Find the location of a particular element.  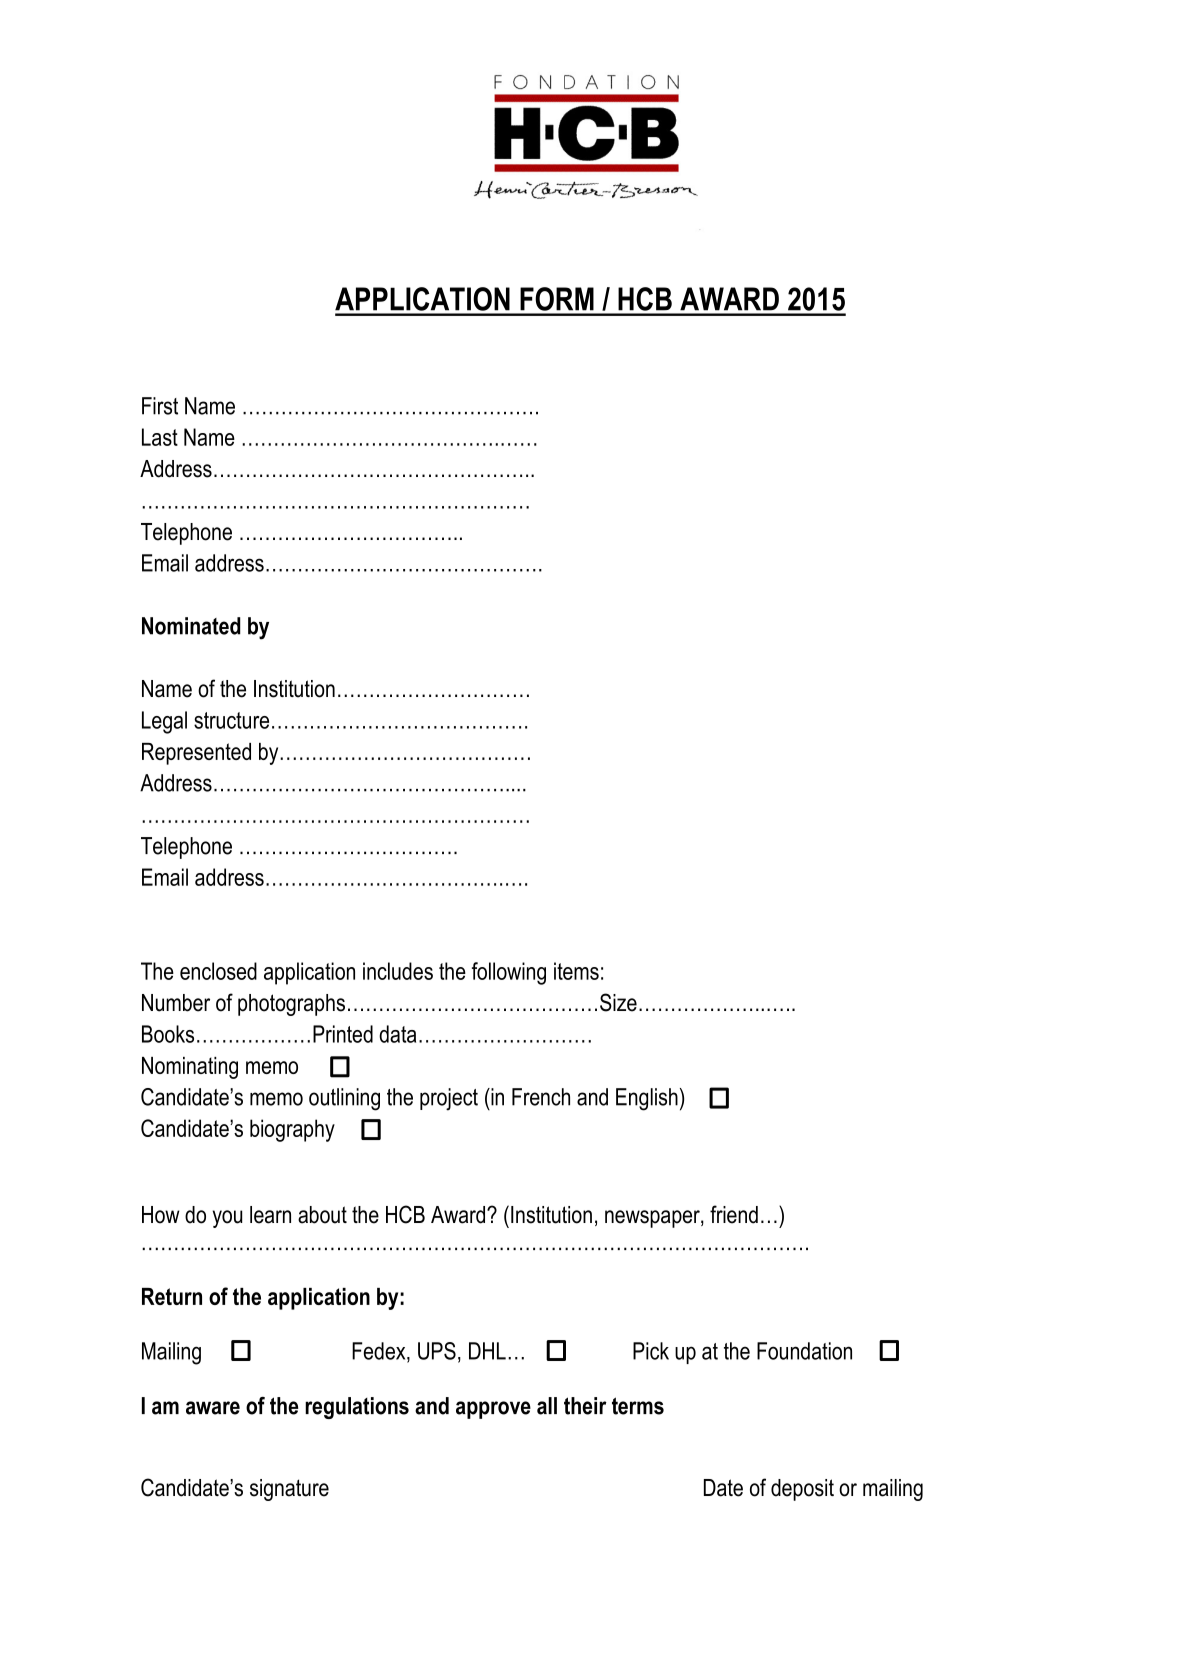

Represented is located at coordinates (196, 754).
